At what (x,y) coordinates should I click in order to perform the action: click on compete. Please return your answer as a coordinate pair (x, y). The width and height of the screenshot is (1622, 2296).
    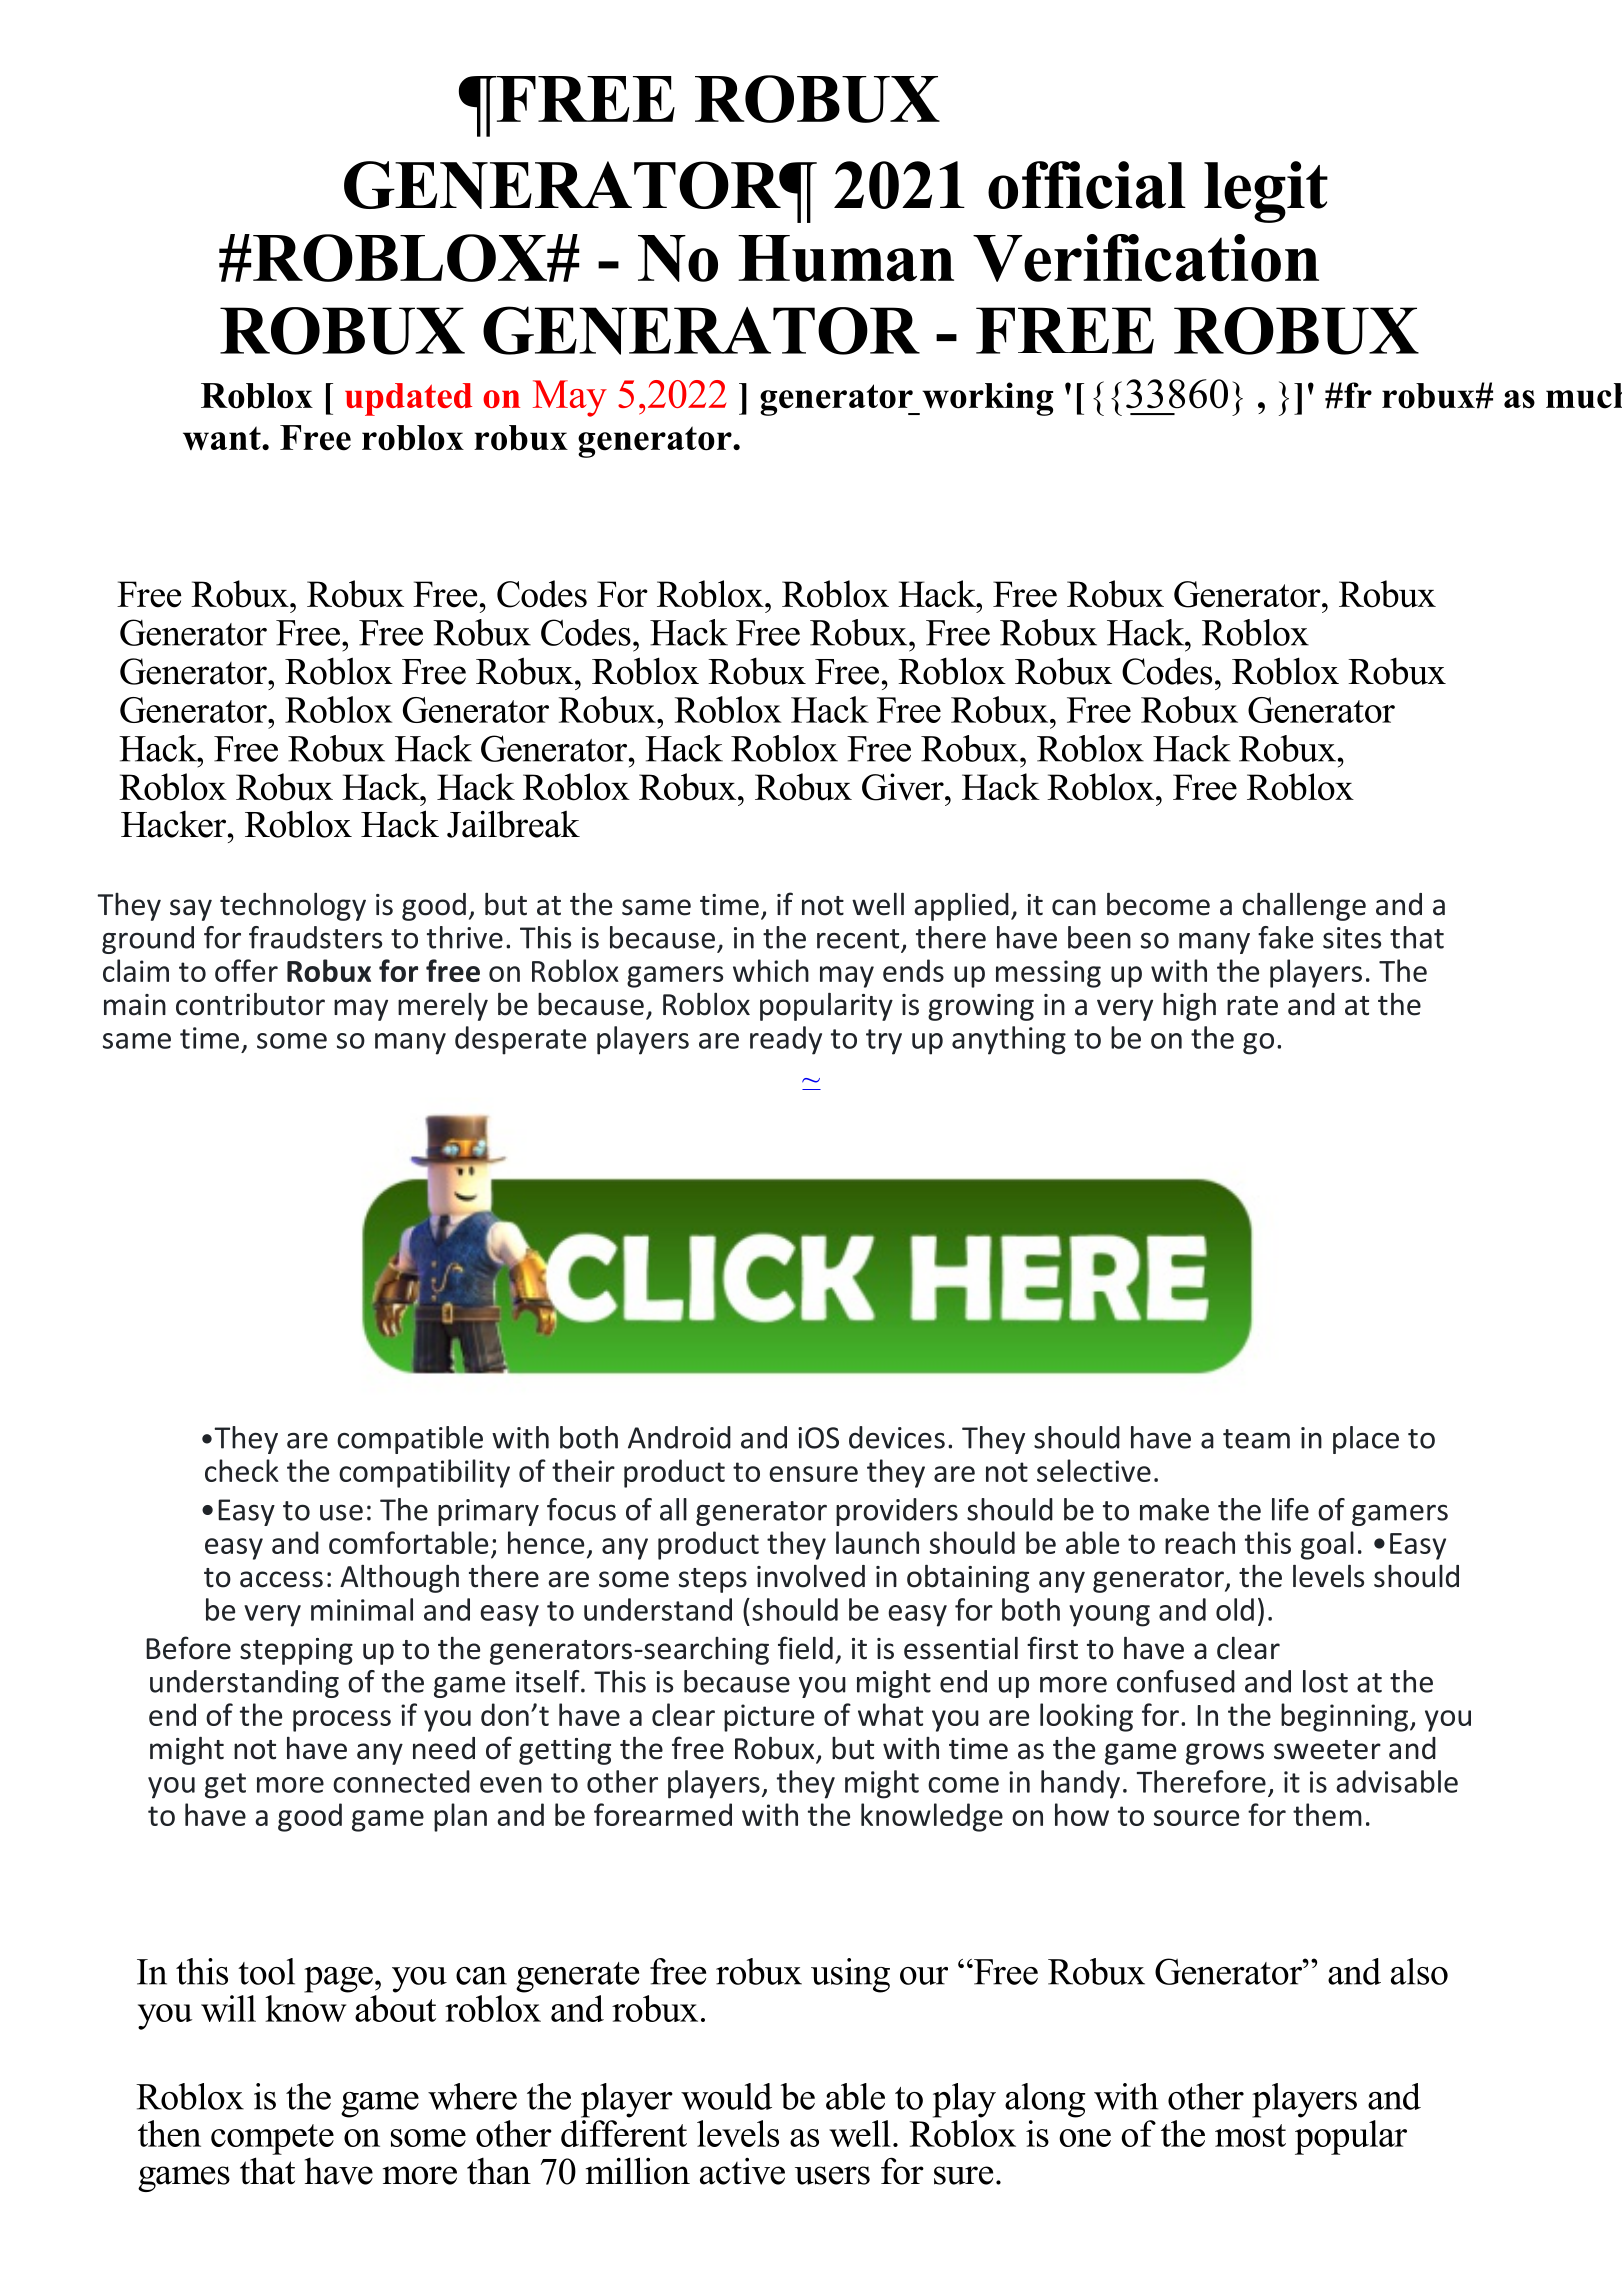
    Looking at the image, I should click on (272, 2139).
